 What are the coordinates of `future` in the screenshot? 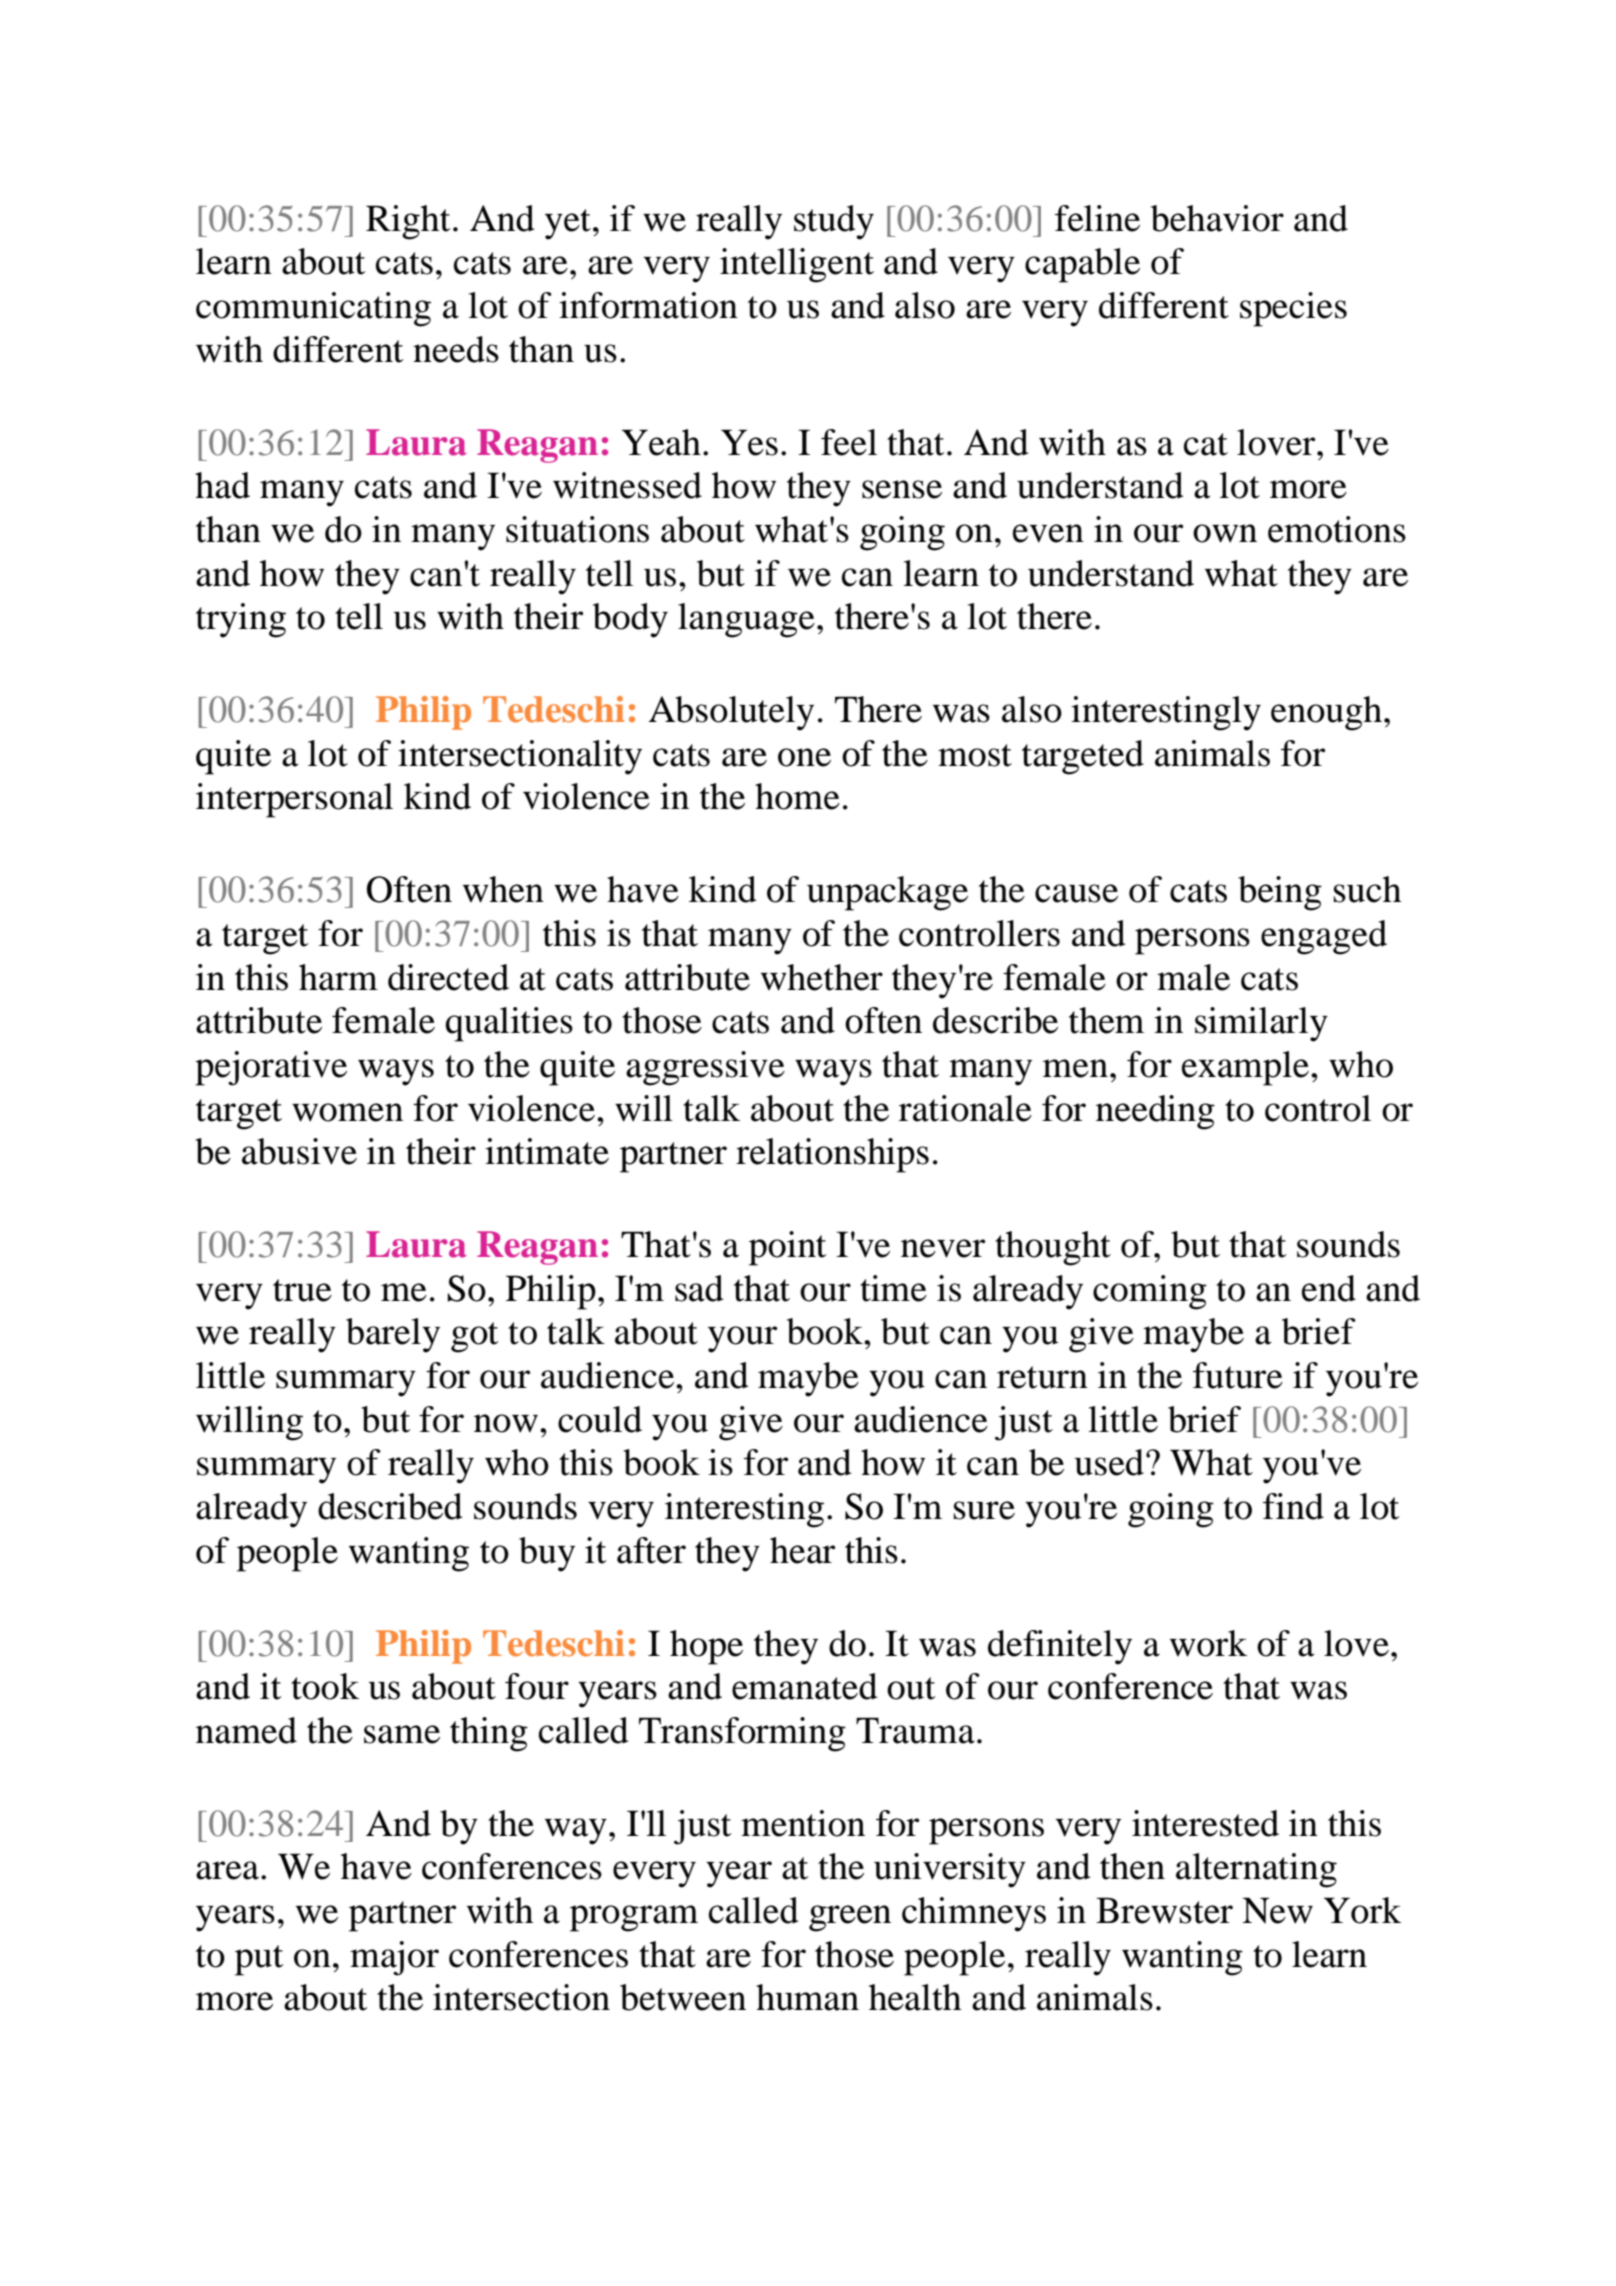 It's located at (1238, 1375).
